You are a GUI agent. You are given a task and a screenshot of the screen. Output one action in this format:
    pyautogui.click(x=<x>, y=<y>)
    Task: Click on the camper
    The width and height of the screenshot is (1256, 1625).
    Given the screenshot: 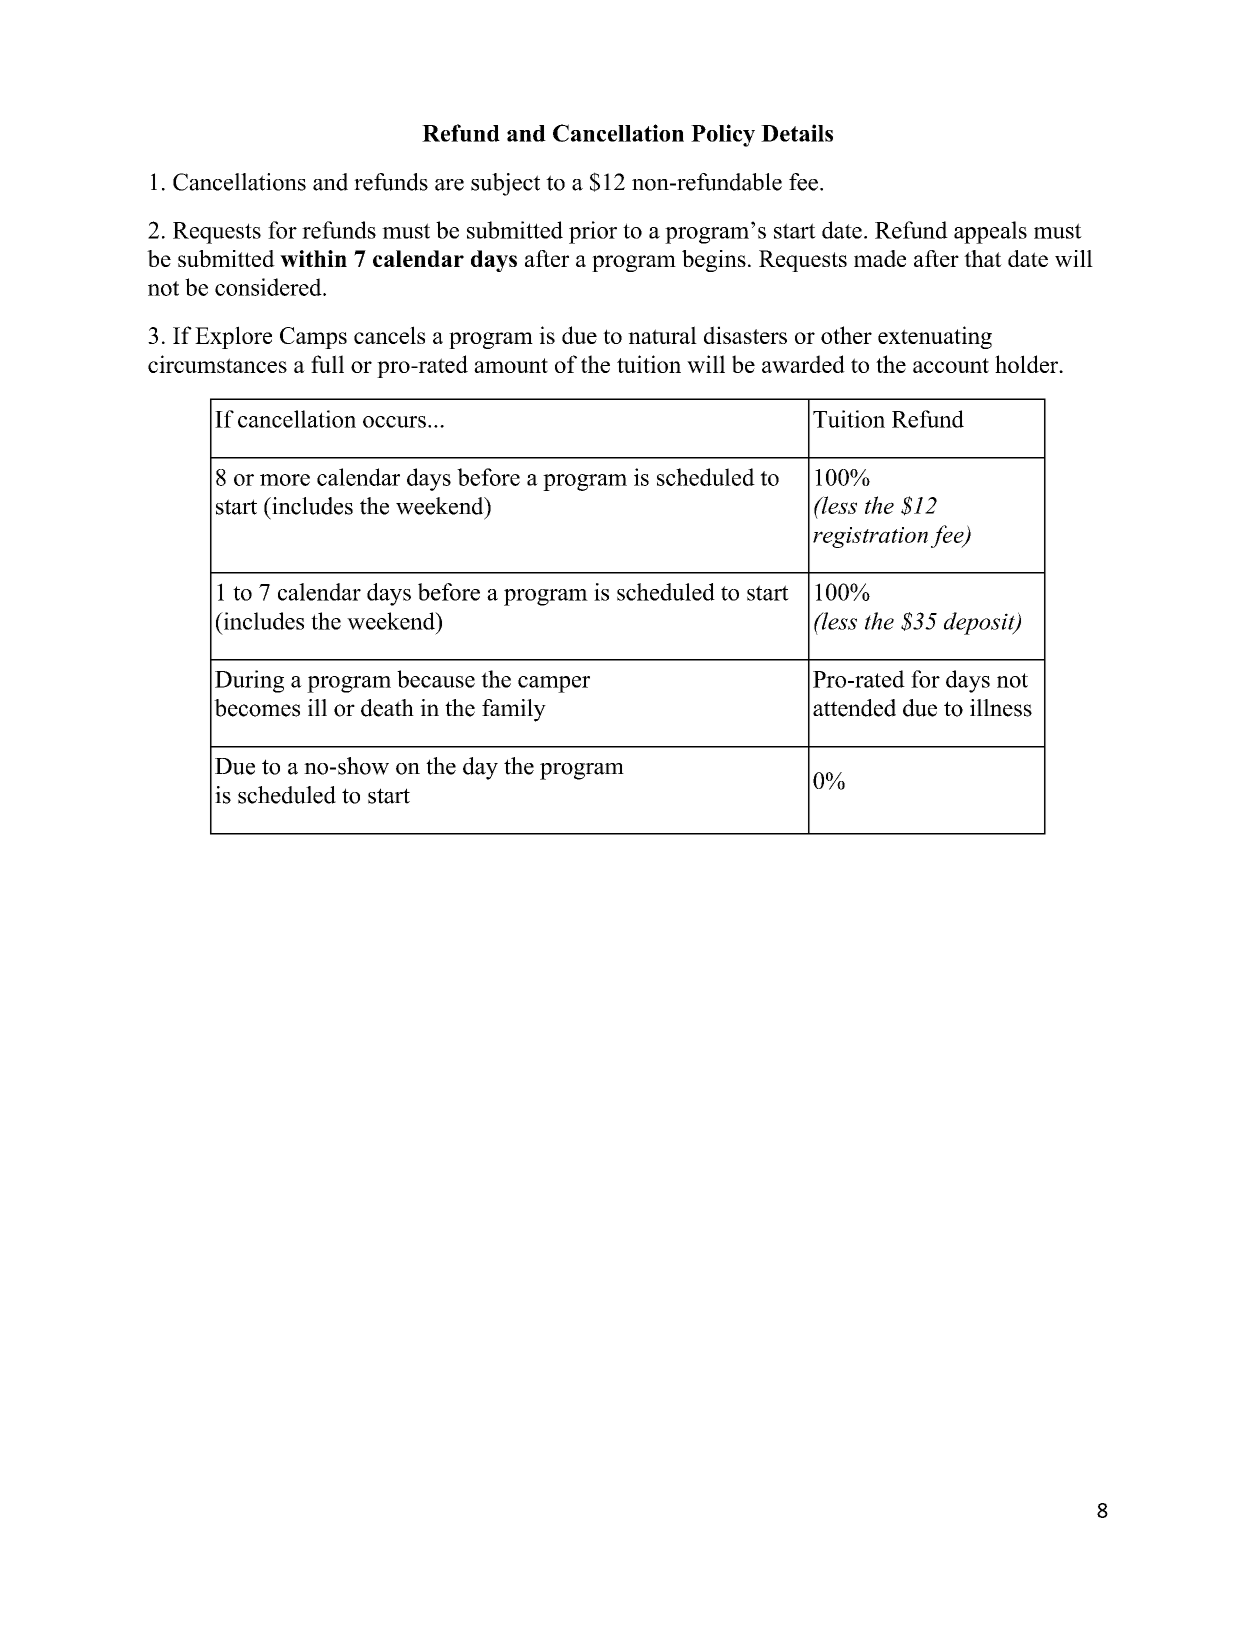 What is the action you would take?
    pyautogui.click(x=554, y=684)
